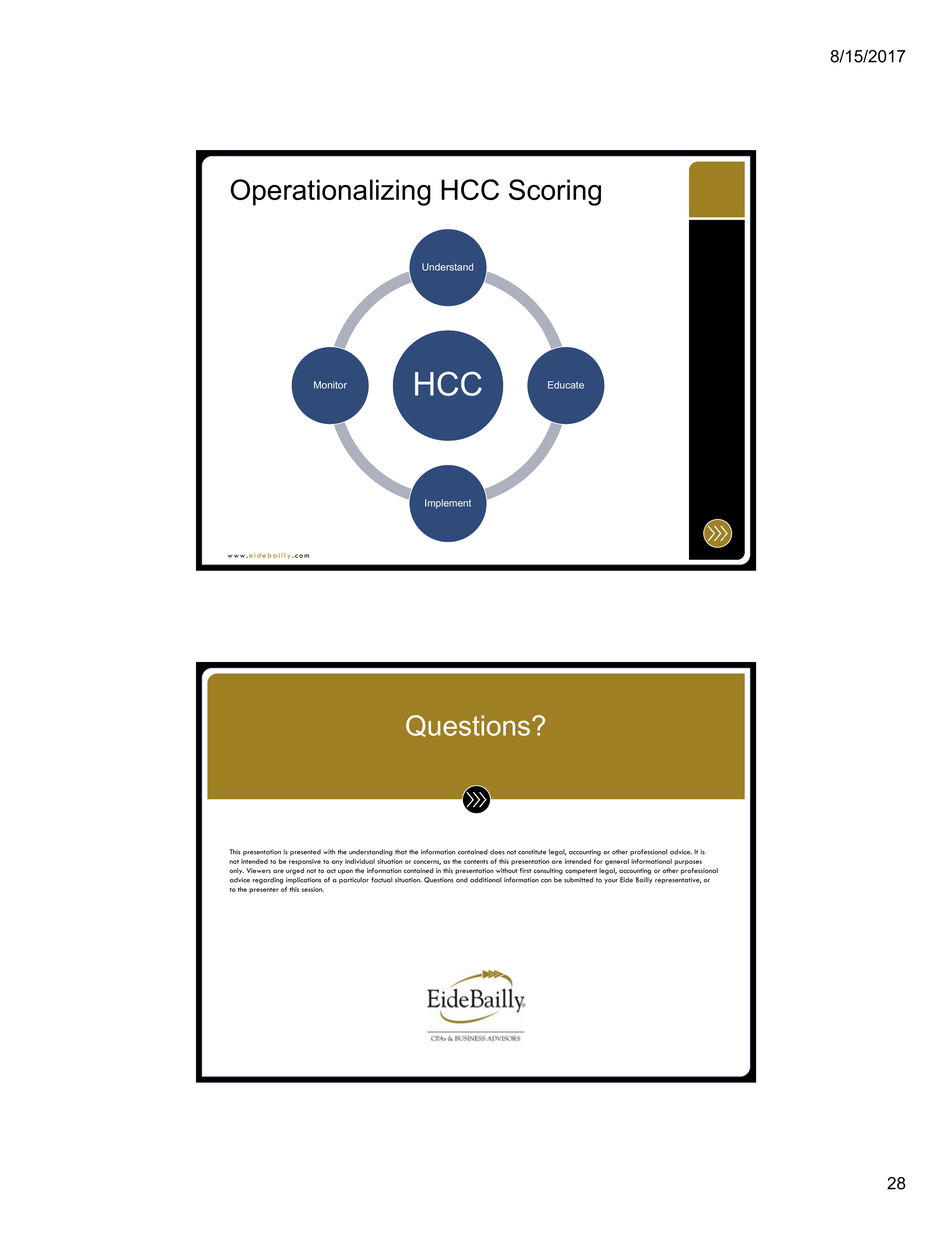  I want to click on urged, so click(295, 871).
